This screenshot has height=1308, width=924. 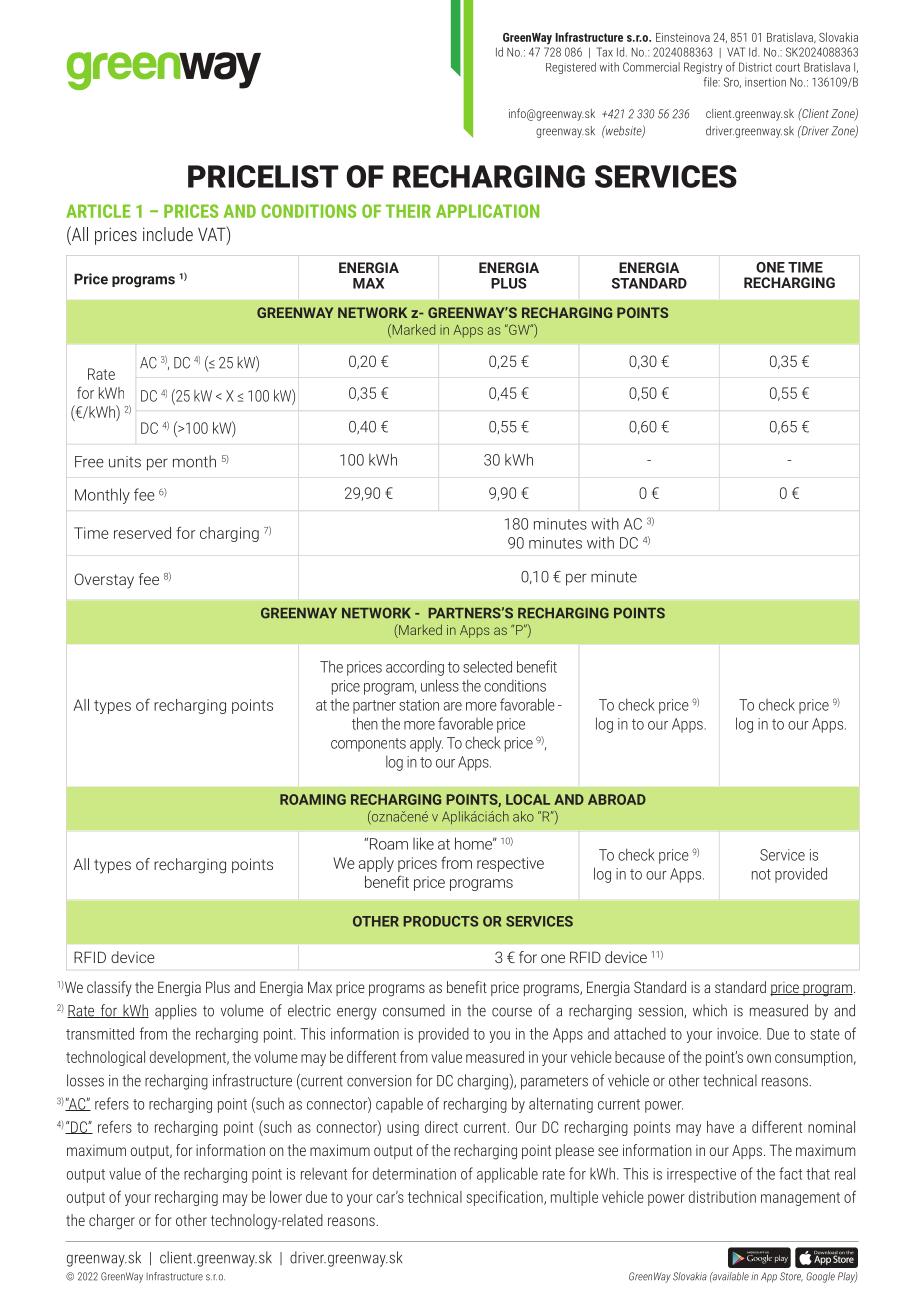 What do you see at coordinates (98, 211) in the screenshot?
I see `ARTICLE` at bounding box center [98, 211].
